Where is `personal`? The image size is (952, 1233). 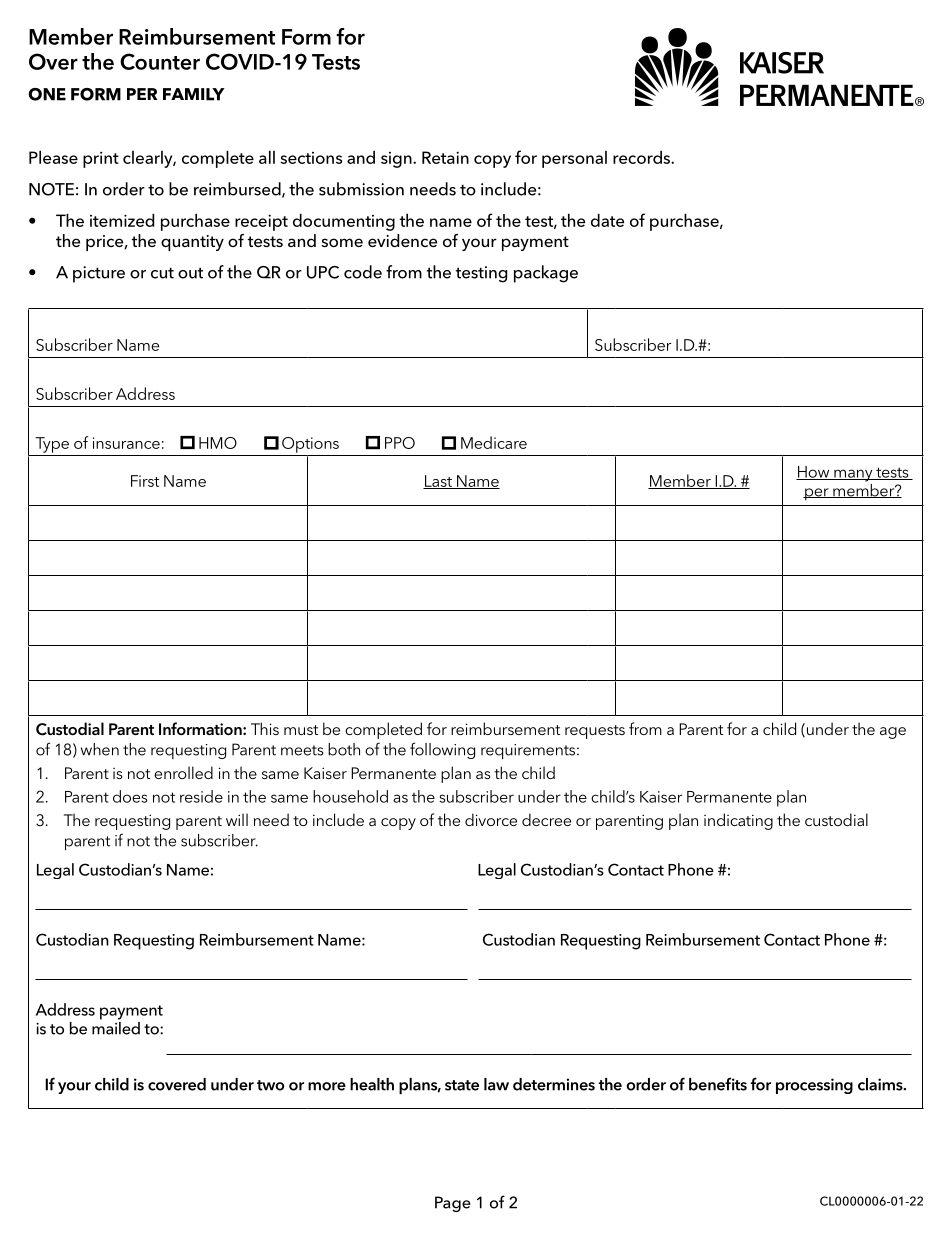
personal is located at coordinates (574, 159).
